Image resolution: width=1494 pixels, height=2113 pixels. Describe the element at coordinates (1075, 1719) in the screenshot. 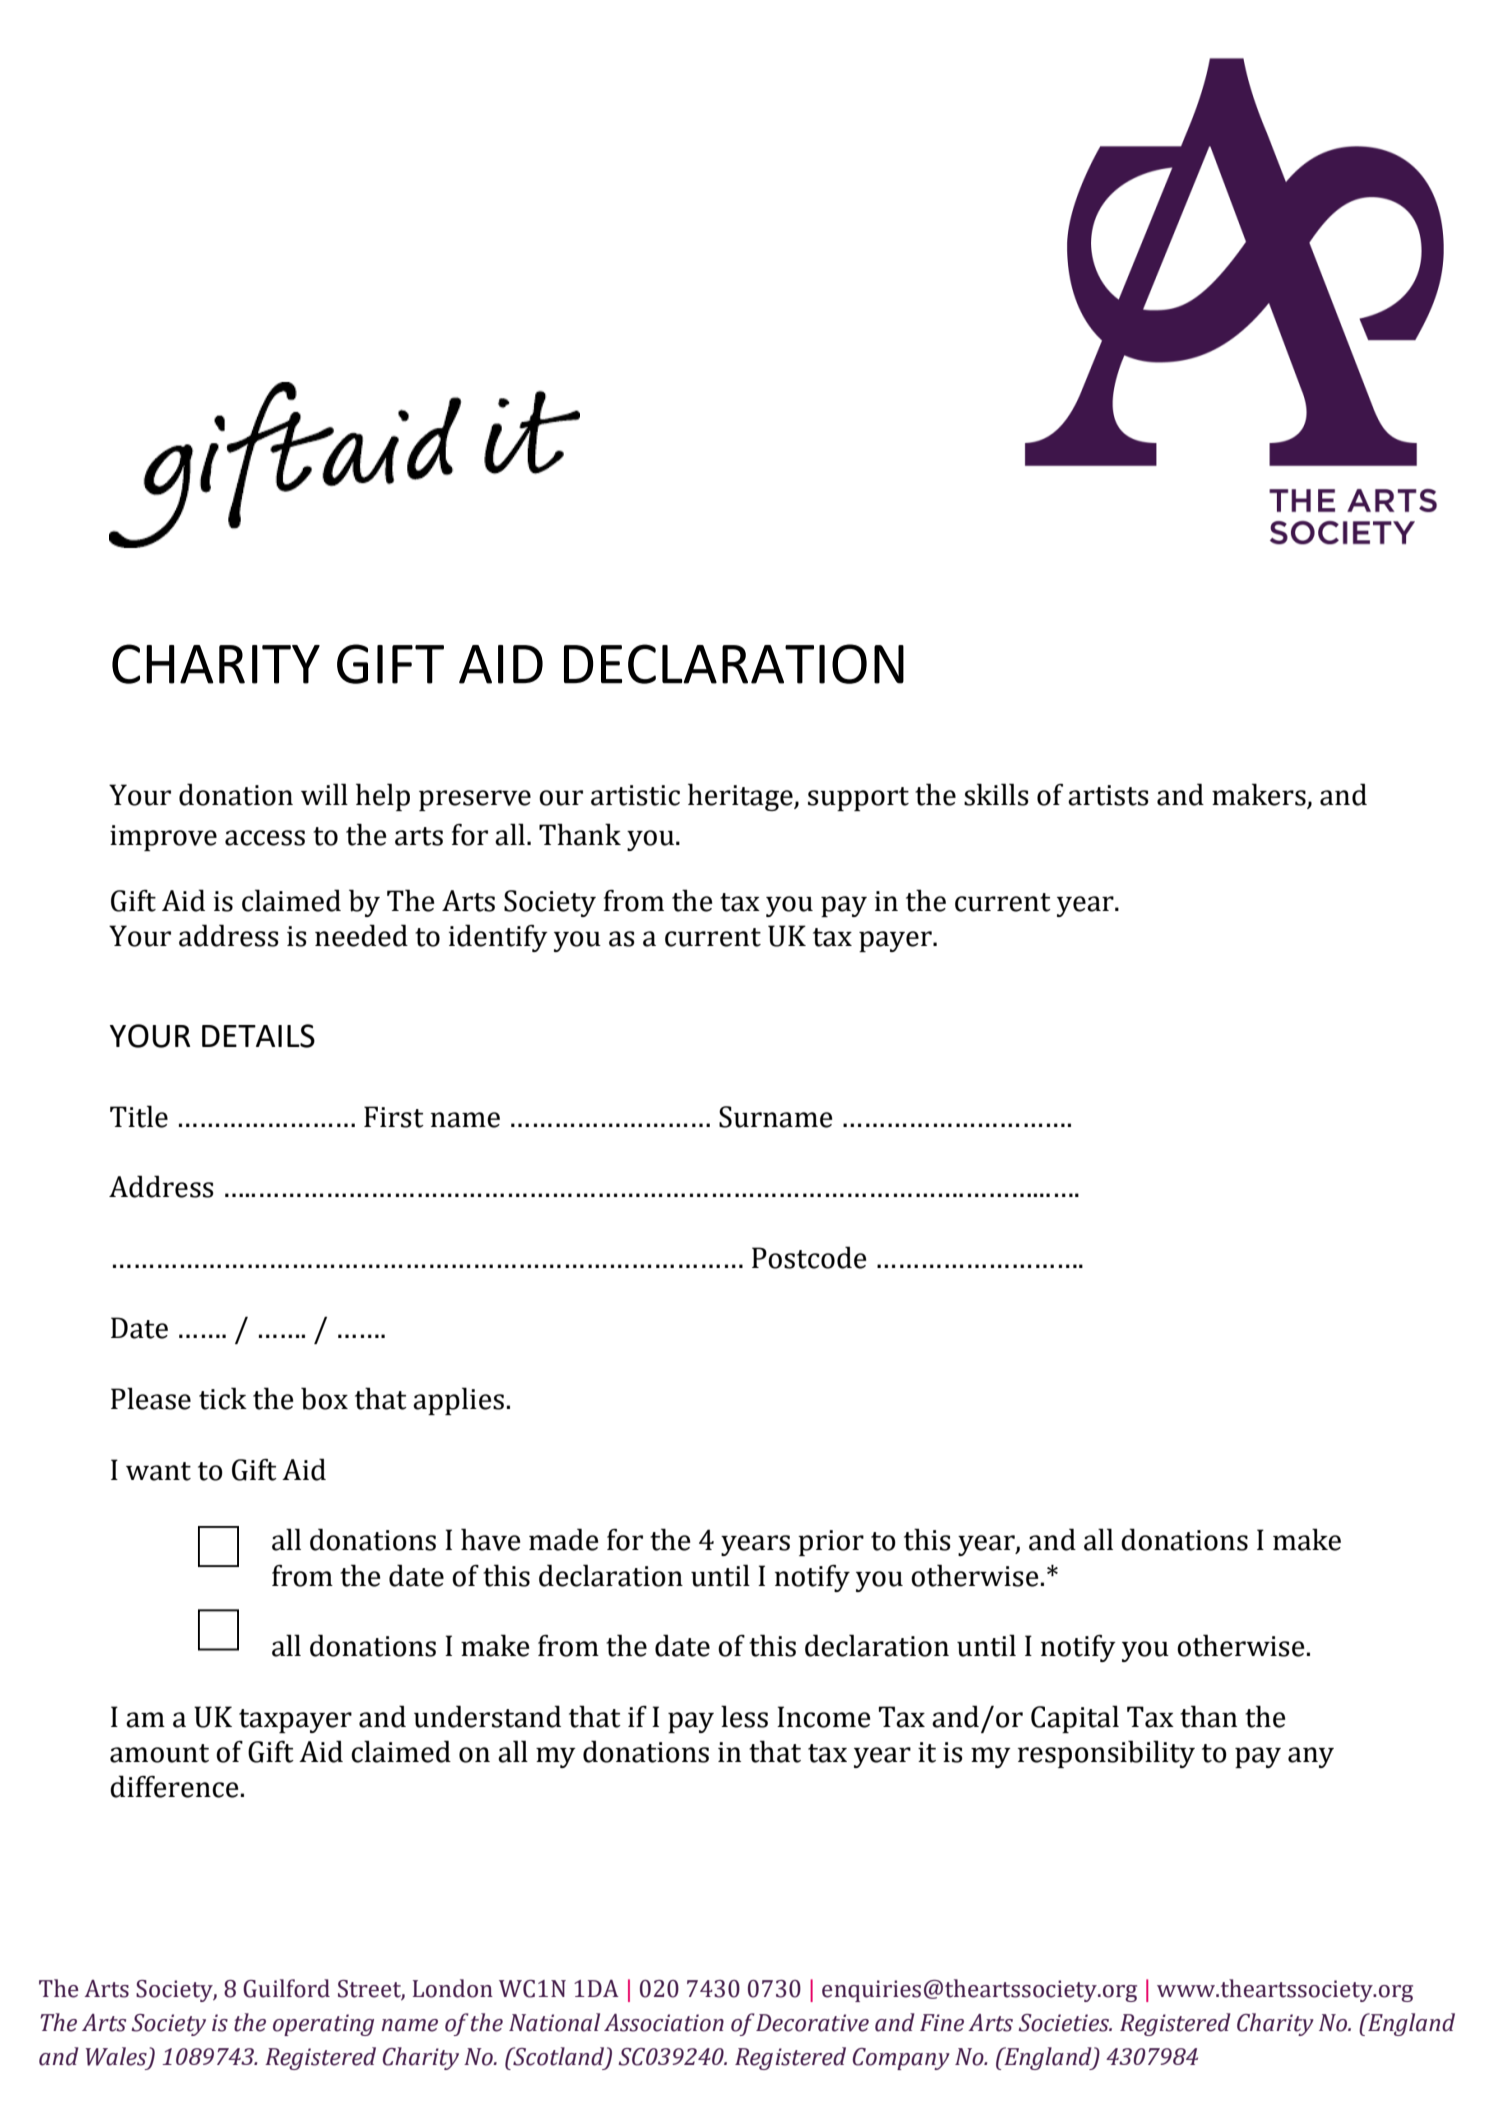

I see `Capital` at that location.
